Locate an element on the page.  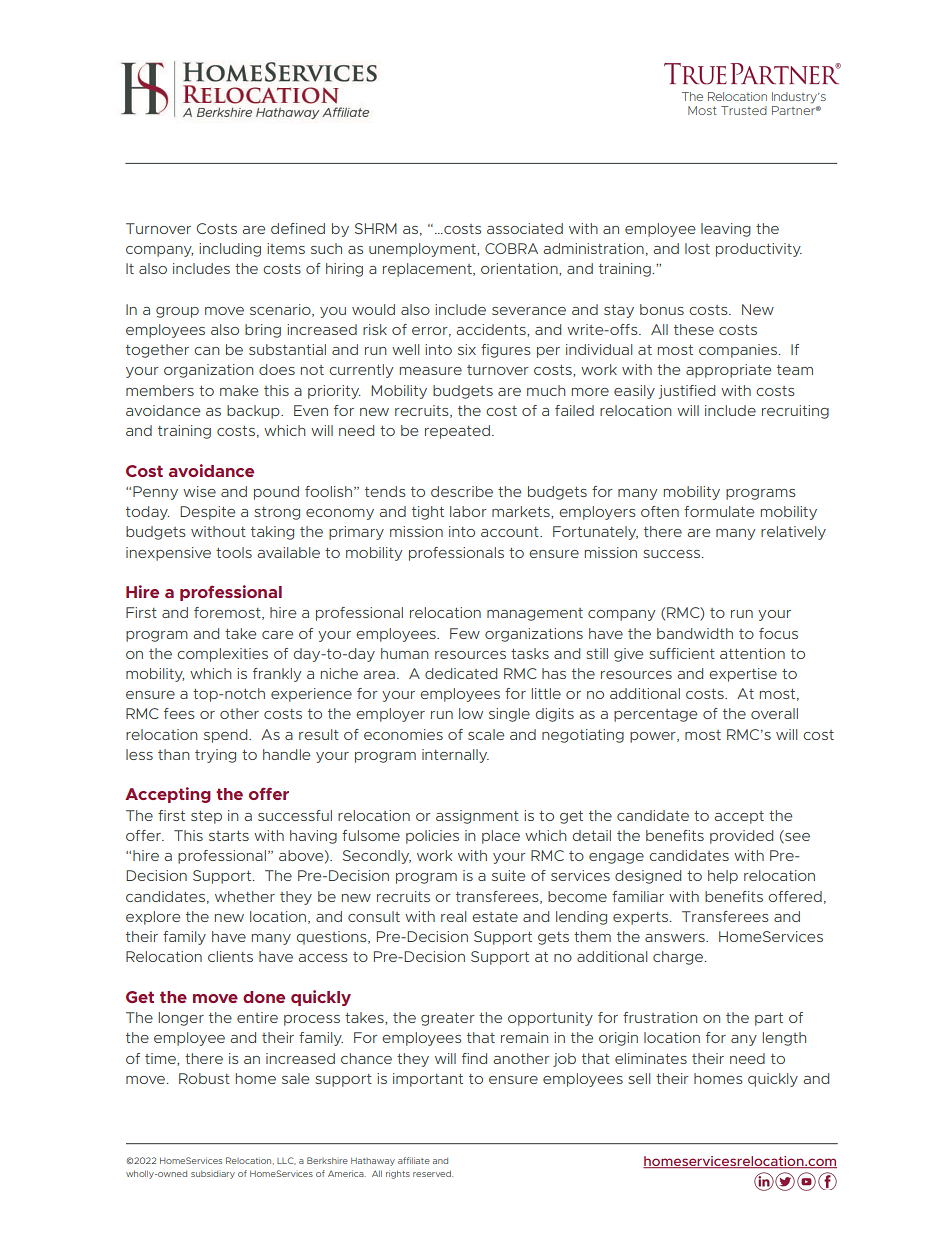
defined is located at coordinates (298, 228).
